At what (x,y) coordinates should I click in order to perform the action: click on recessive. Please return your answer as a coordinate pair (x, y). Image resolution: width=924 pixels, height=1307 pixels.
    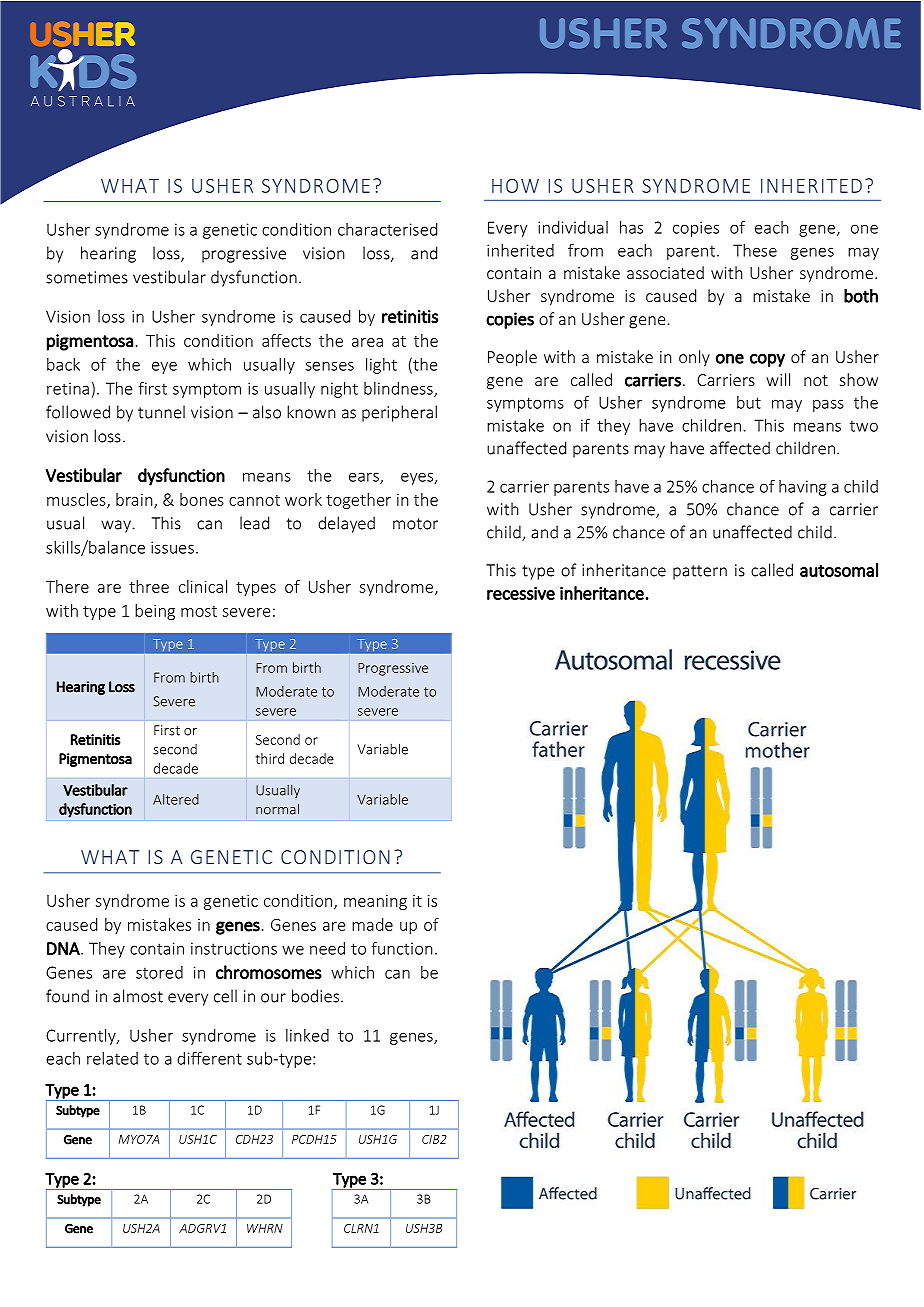
    Looking at the image, I should click on (521, 593).
